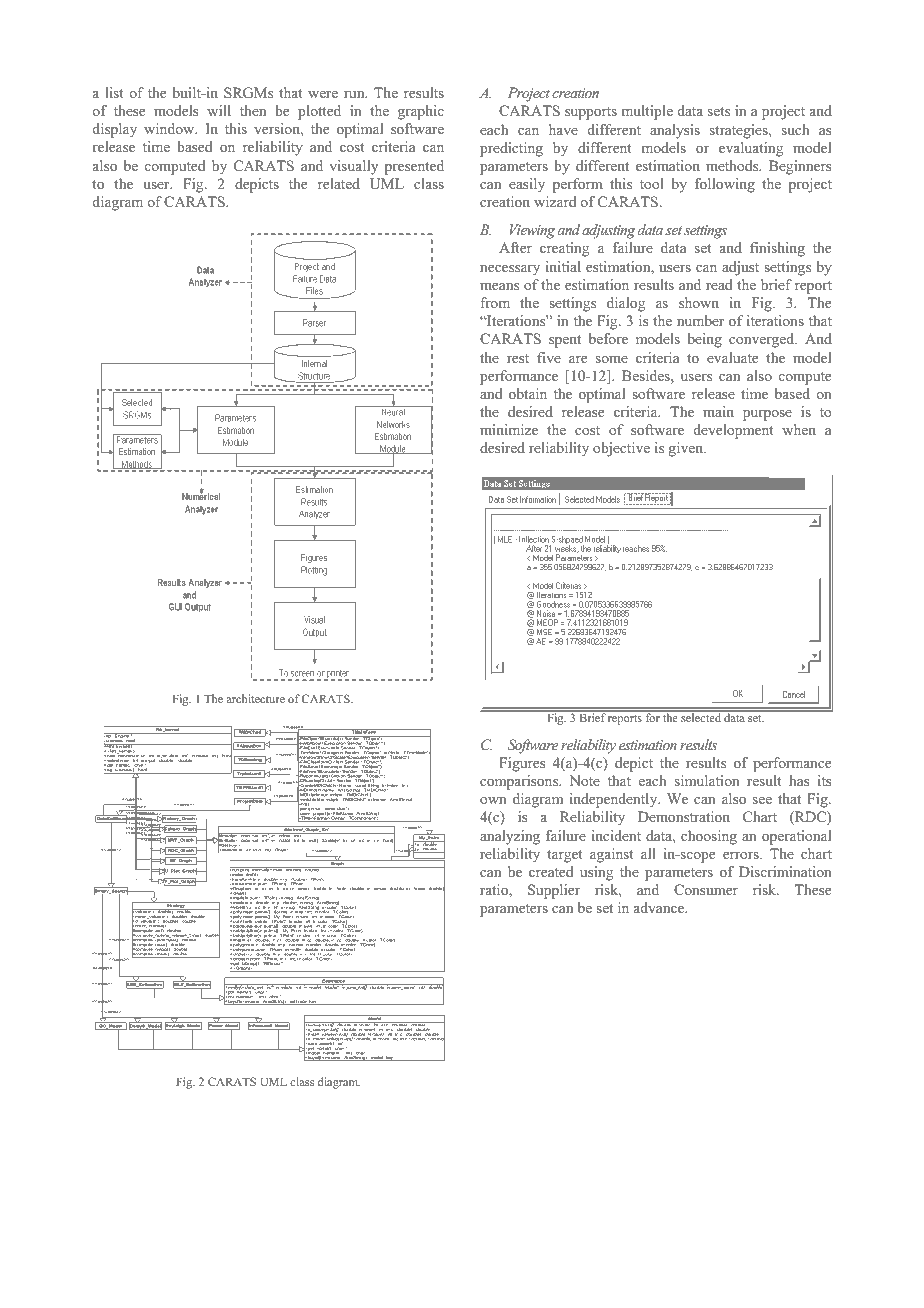 The image size is (924, 1308). I want to click on analyzing, so click(510, 837).
